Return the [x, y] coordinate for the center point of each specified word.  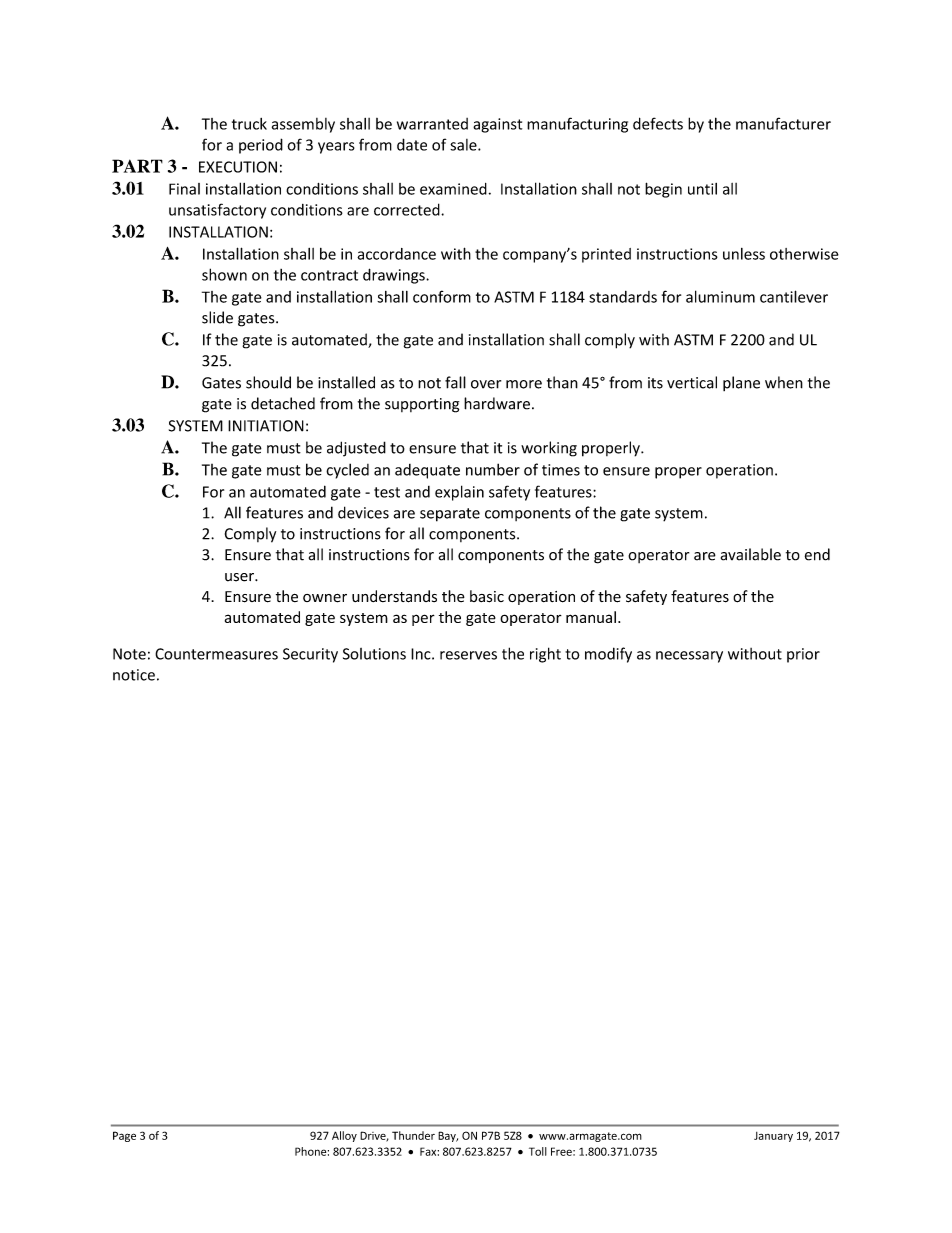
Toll [538, 1151]
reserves [468, 655]
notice [134, 675]
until [702, 189]
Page [124, 1136]
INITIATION [266, 426]
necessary [689, 657]
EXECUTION [238, 167]
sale [464, 145]
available [751, 554]
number [493, 469]
